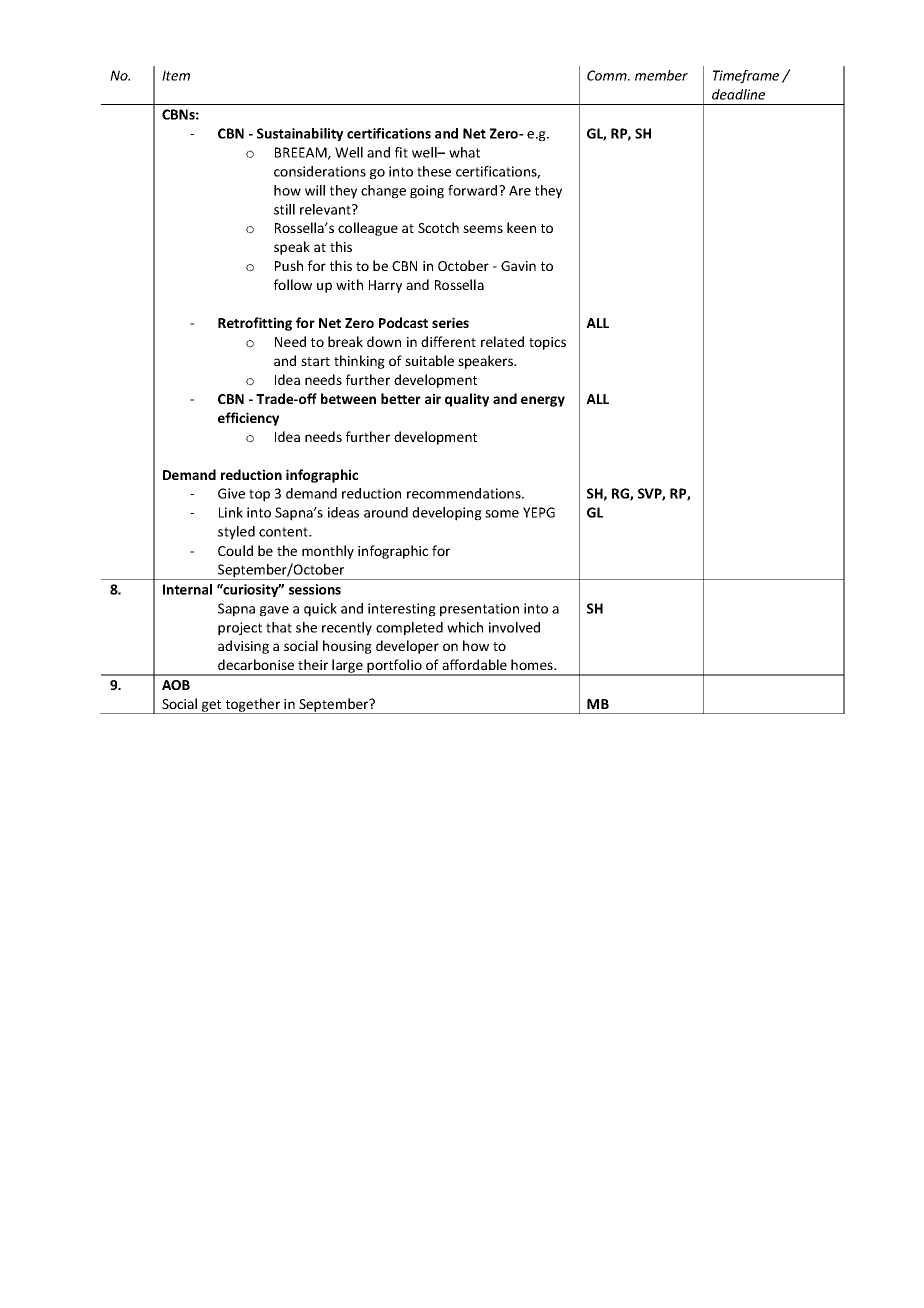 The image size is (924, 1308). I want to click on keen, so click(521, 227).
